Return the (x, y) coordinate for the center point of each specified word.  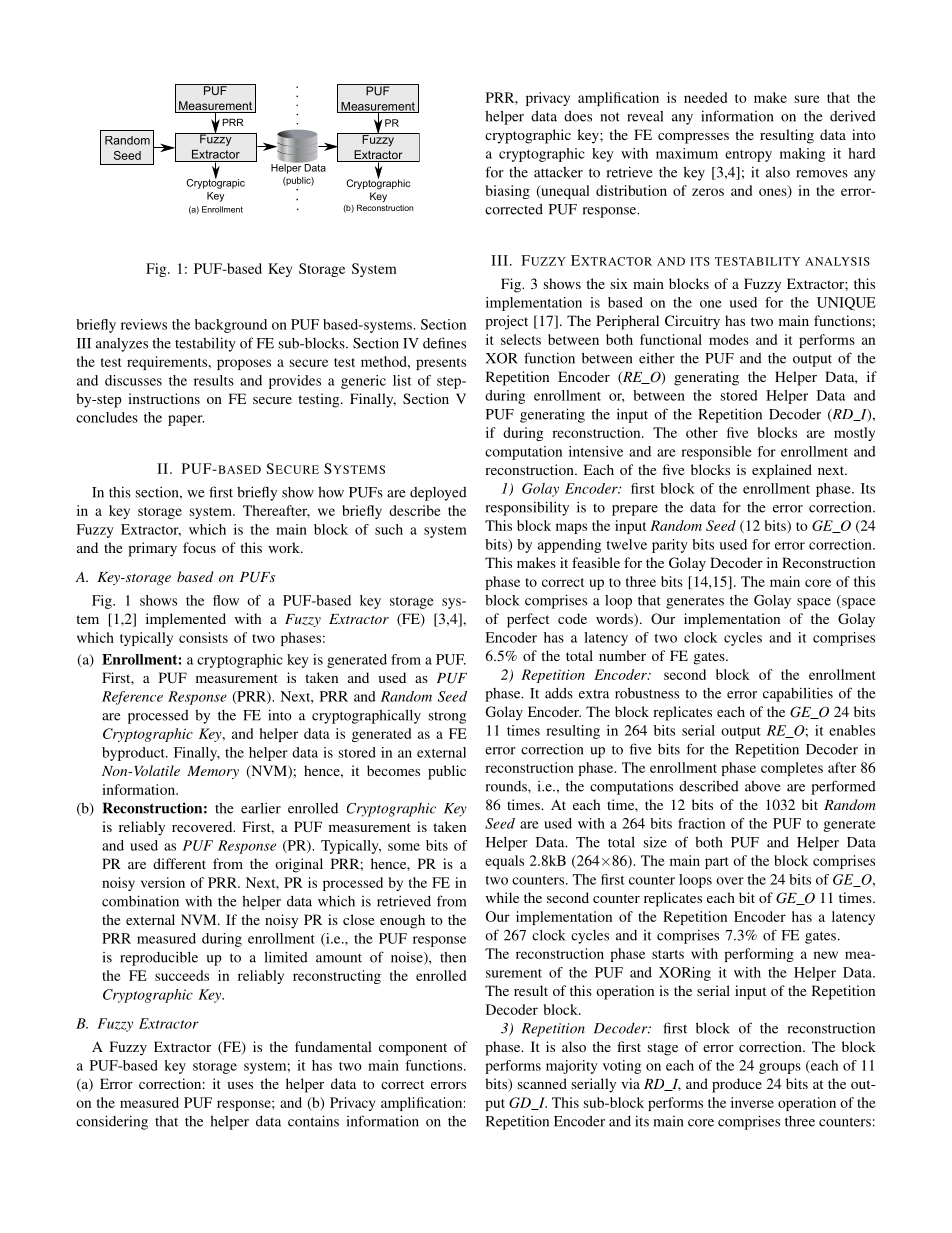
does (578, 116)
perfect (528, 620)
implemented (186, 620)
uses (240, 1085)
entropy (748, 156)
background (231, 326)
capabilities (798, 694)
